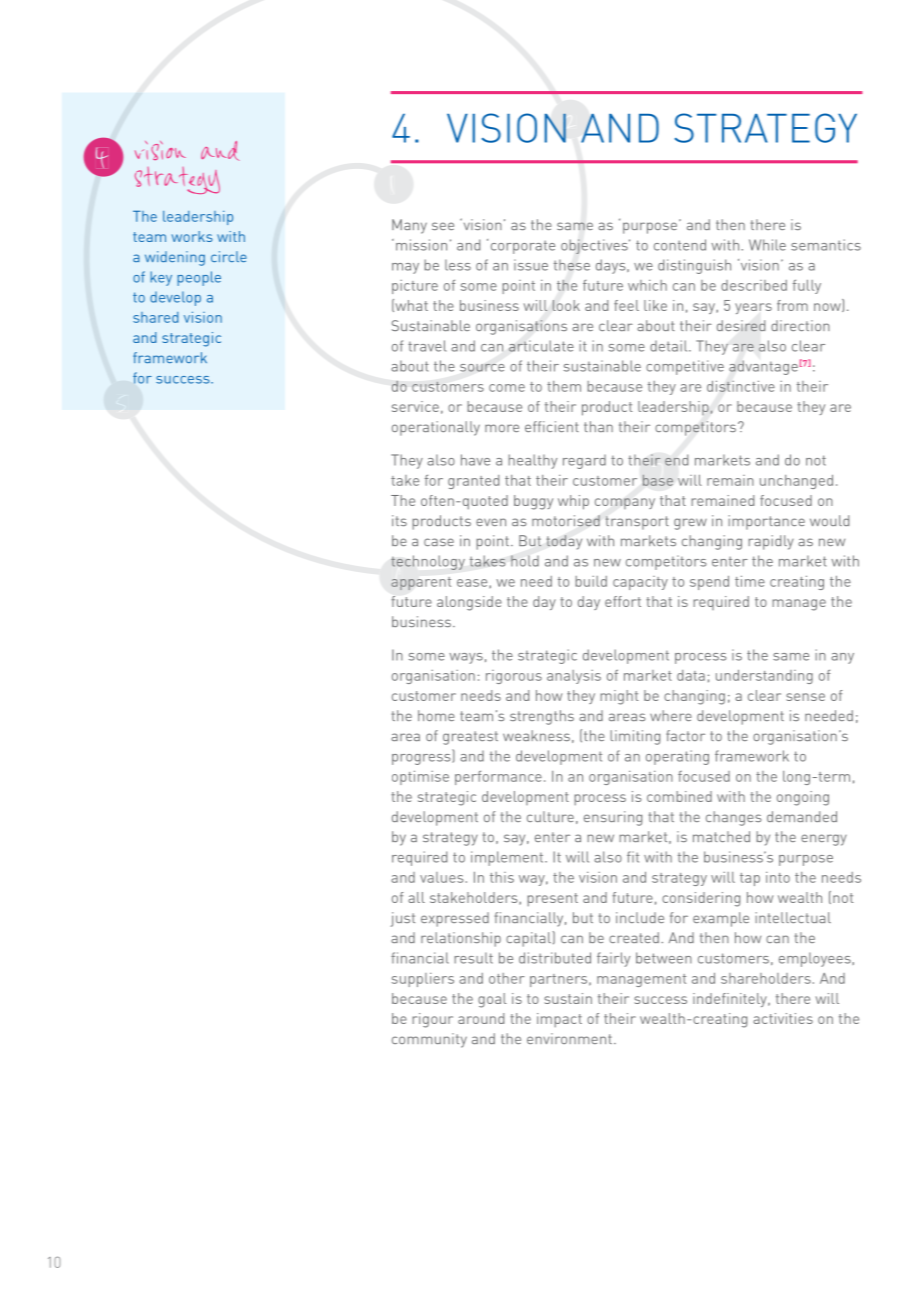  I want to click on operating, so click(677, 757).
